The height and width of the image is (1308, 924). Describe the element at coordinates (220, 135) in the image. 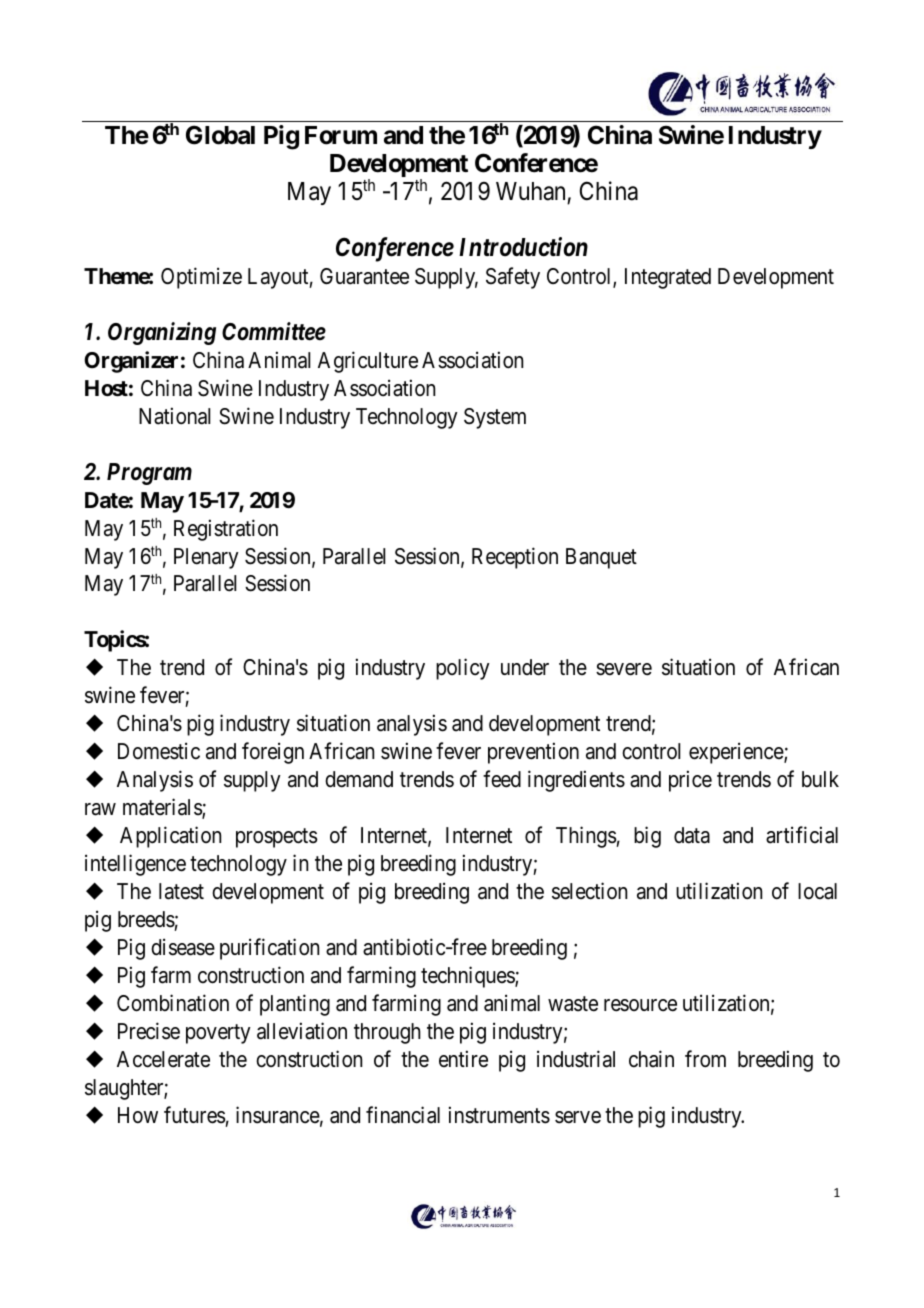

I see `Global` at that location.
